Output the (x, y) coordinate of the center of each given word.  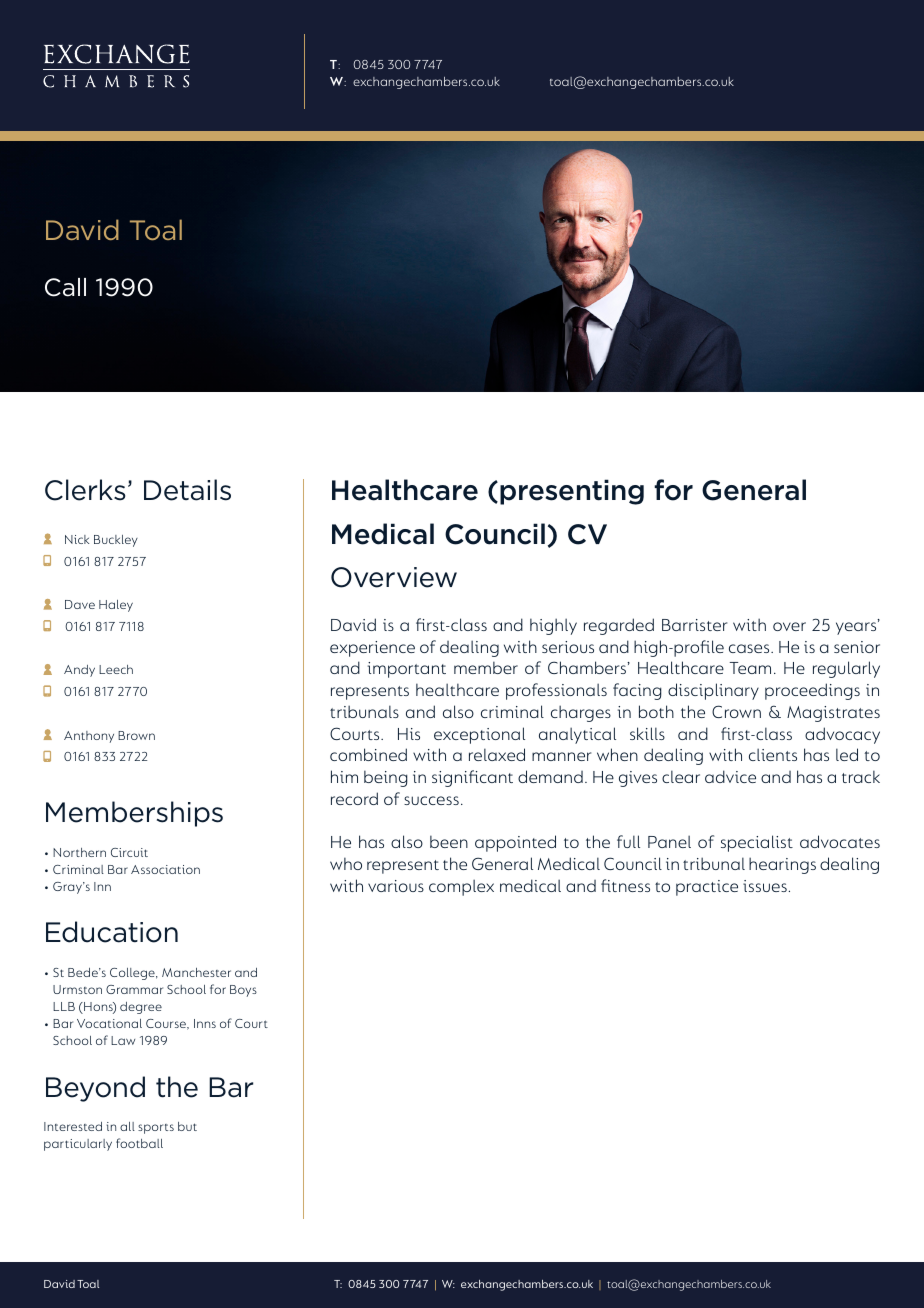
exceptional (479, 735)
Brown (136, 735)
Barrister (694, 625)
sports (156, 1129)
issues (765, 886)
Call (65, 287)
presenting (572, 492)
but (187, 1126)
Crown (736, 711)
